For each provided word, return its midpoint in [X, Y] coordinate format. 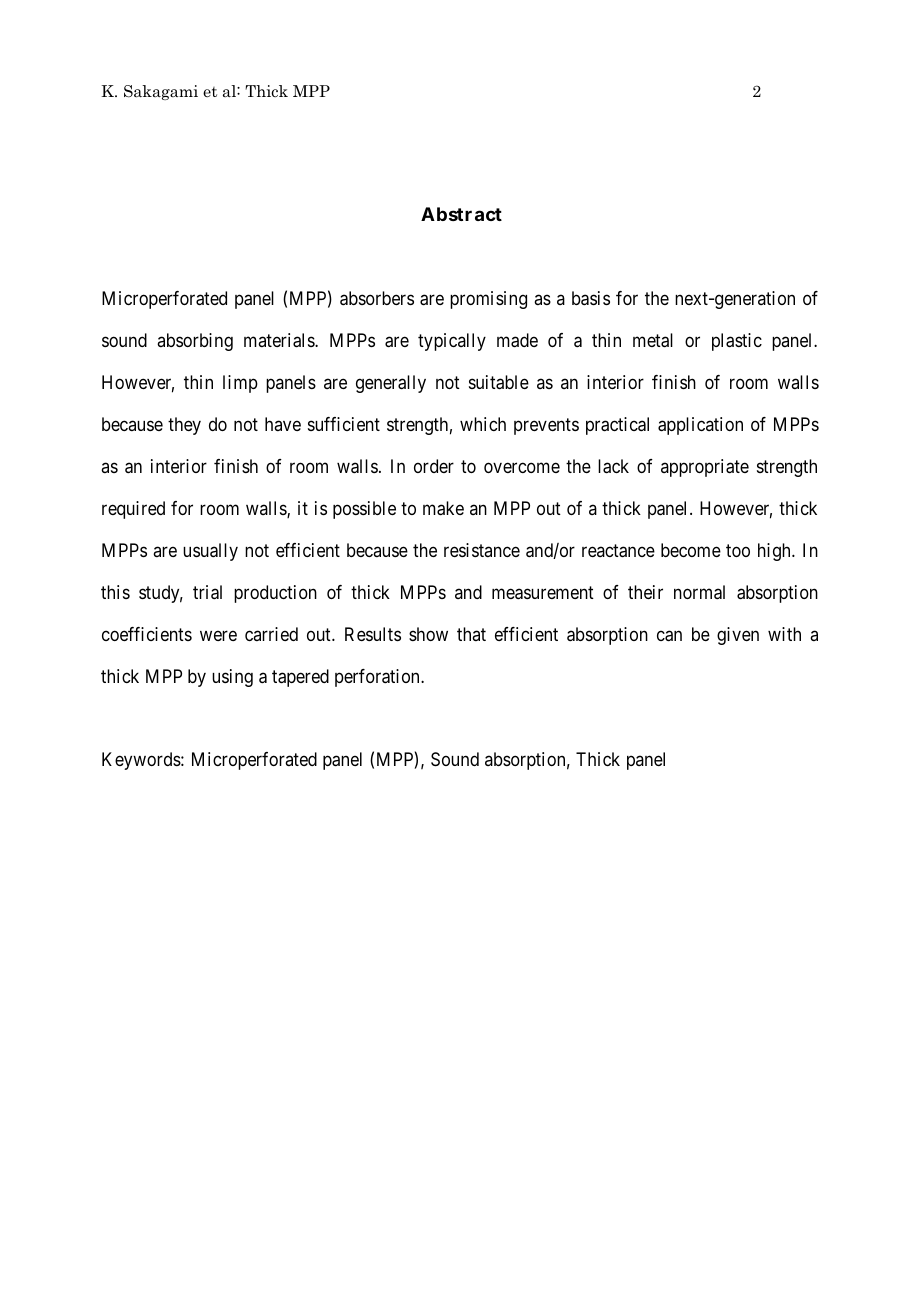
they [184, 426]
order [434, 466]
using [232, 678]
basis [591, 298]
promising [488, 300]
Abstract [461, 214]
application [700, 426]
